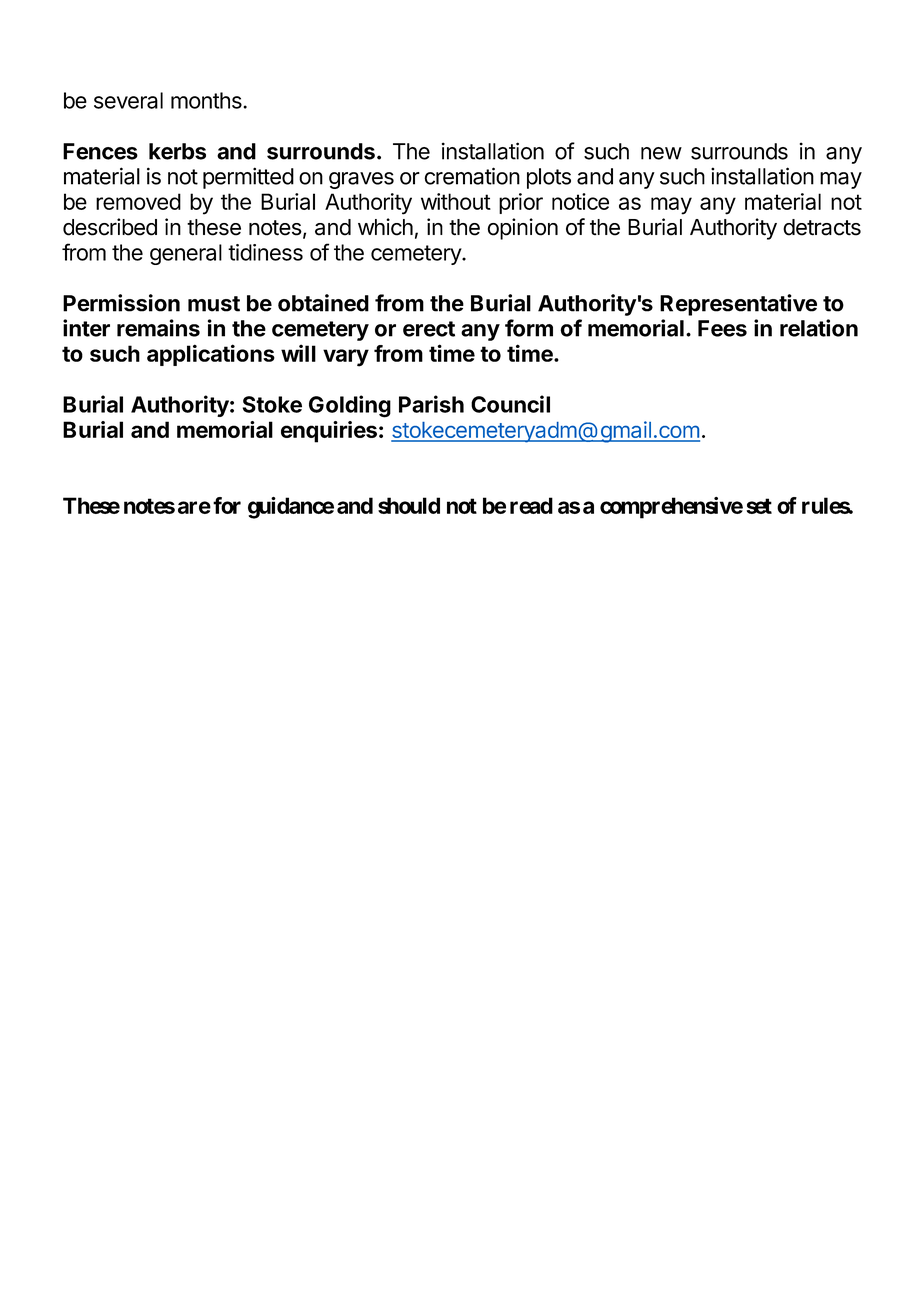 The width and height of the page is (924, 1311). I want to click on months, so click(207, 100).
